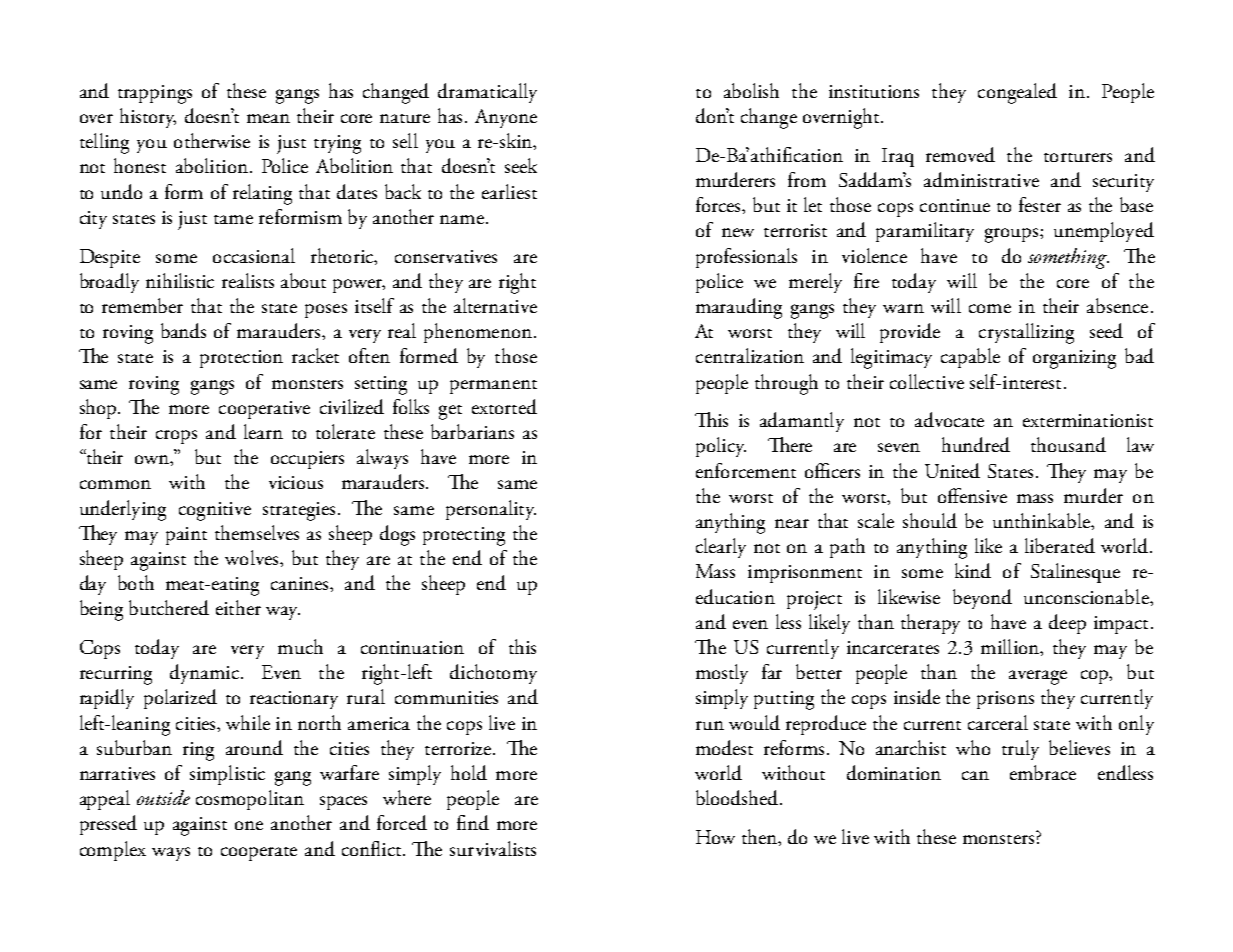 The image size is (1233, 952). What do you see at coordinates (1017, 93) in the screenshot?
I see `congealed` at bounding box center [1017, 93].
